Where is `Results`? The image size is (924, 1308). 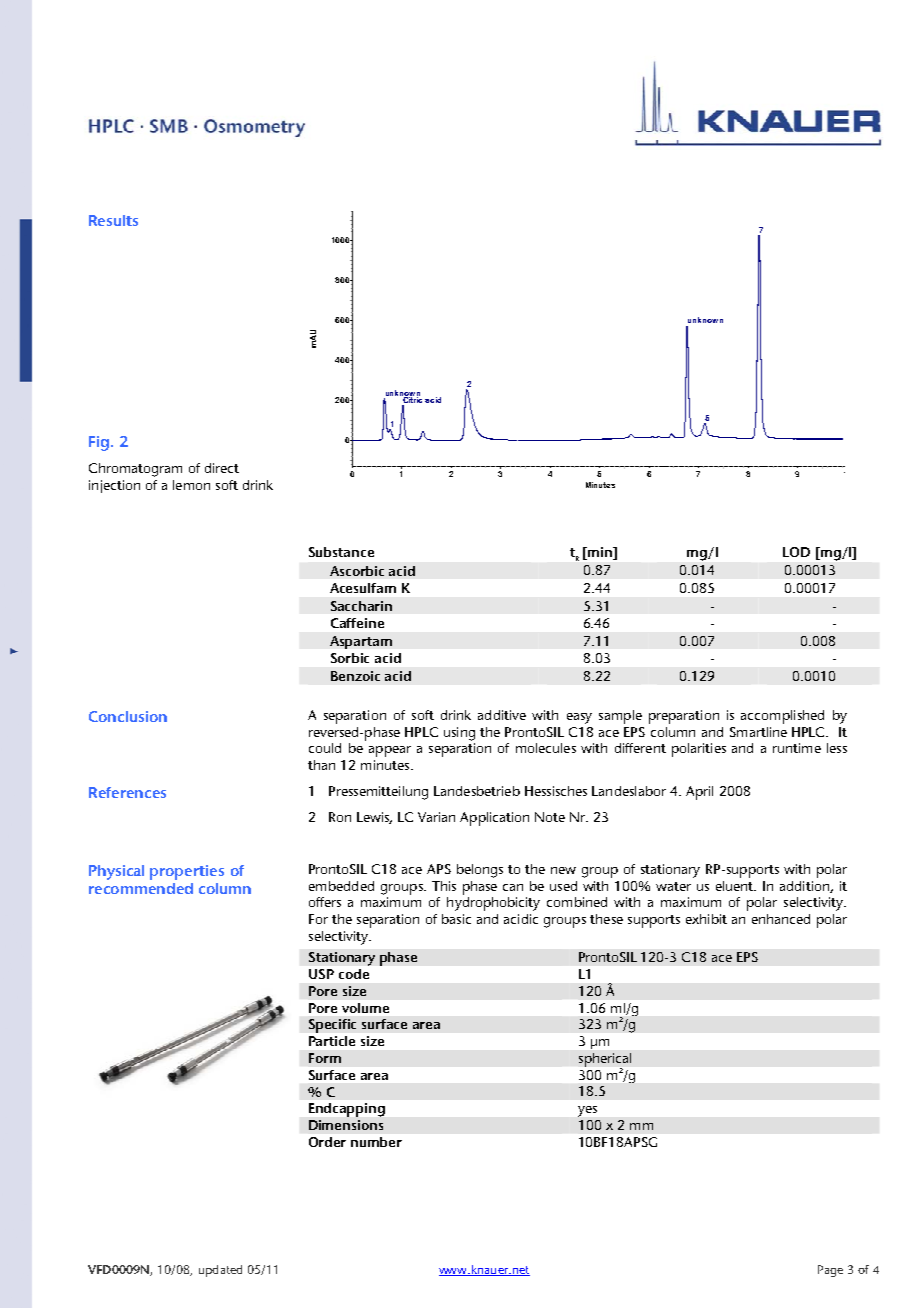 Results is located at coordinates (113, 220).
